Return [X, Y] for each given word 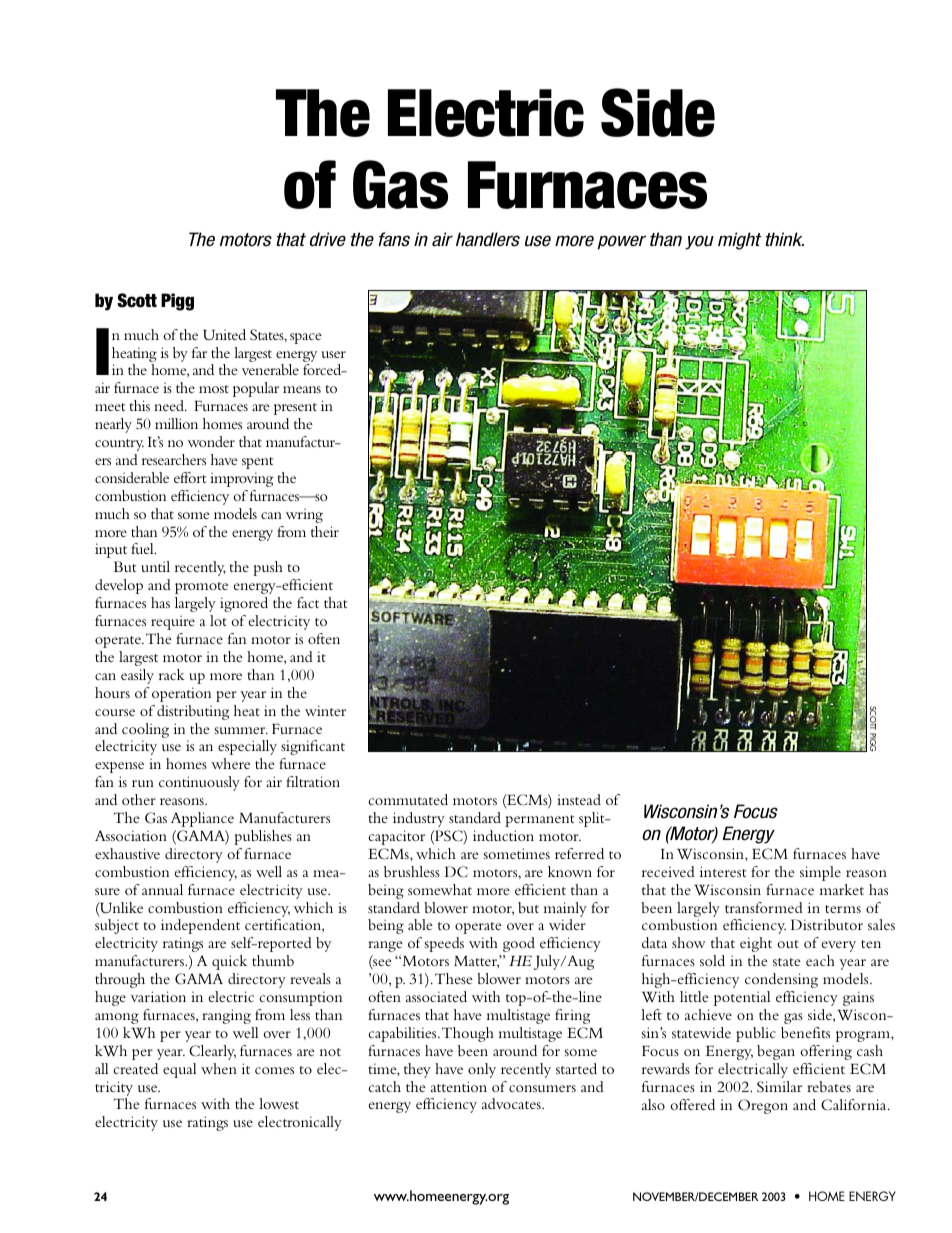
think [784, 239]
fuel [143, 548]
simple [820, 873]
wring [304, 515]
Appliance [202, 819]
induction [503, 835]
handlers [488, 239]
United [224, 334]
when [219, 1068]
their [325, 531]
